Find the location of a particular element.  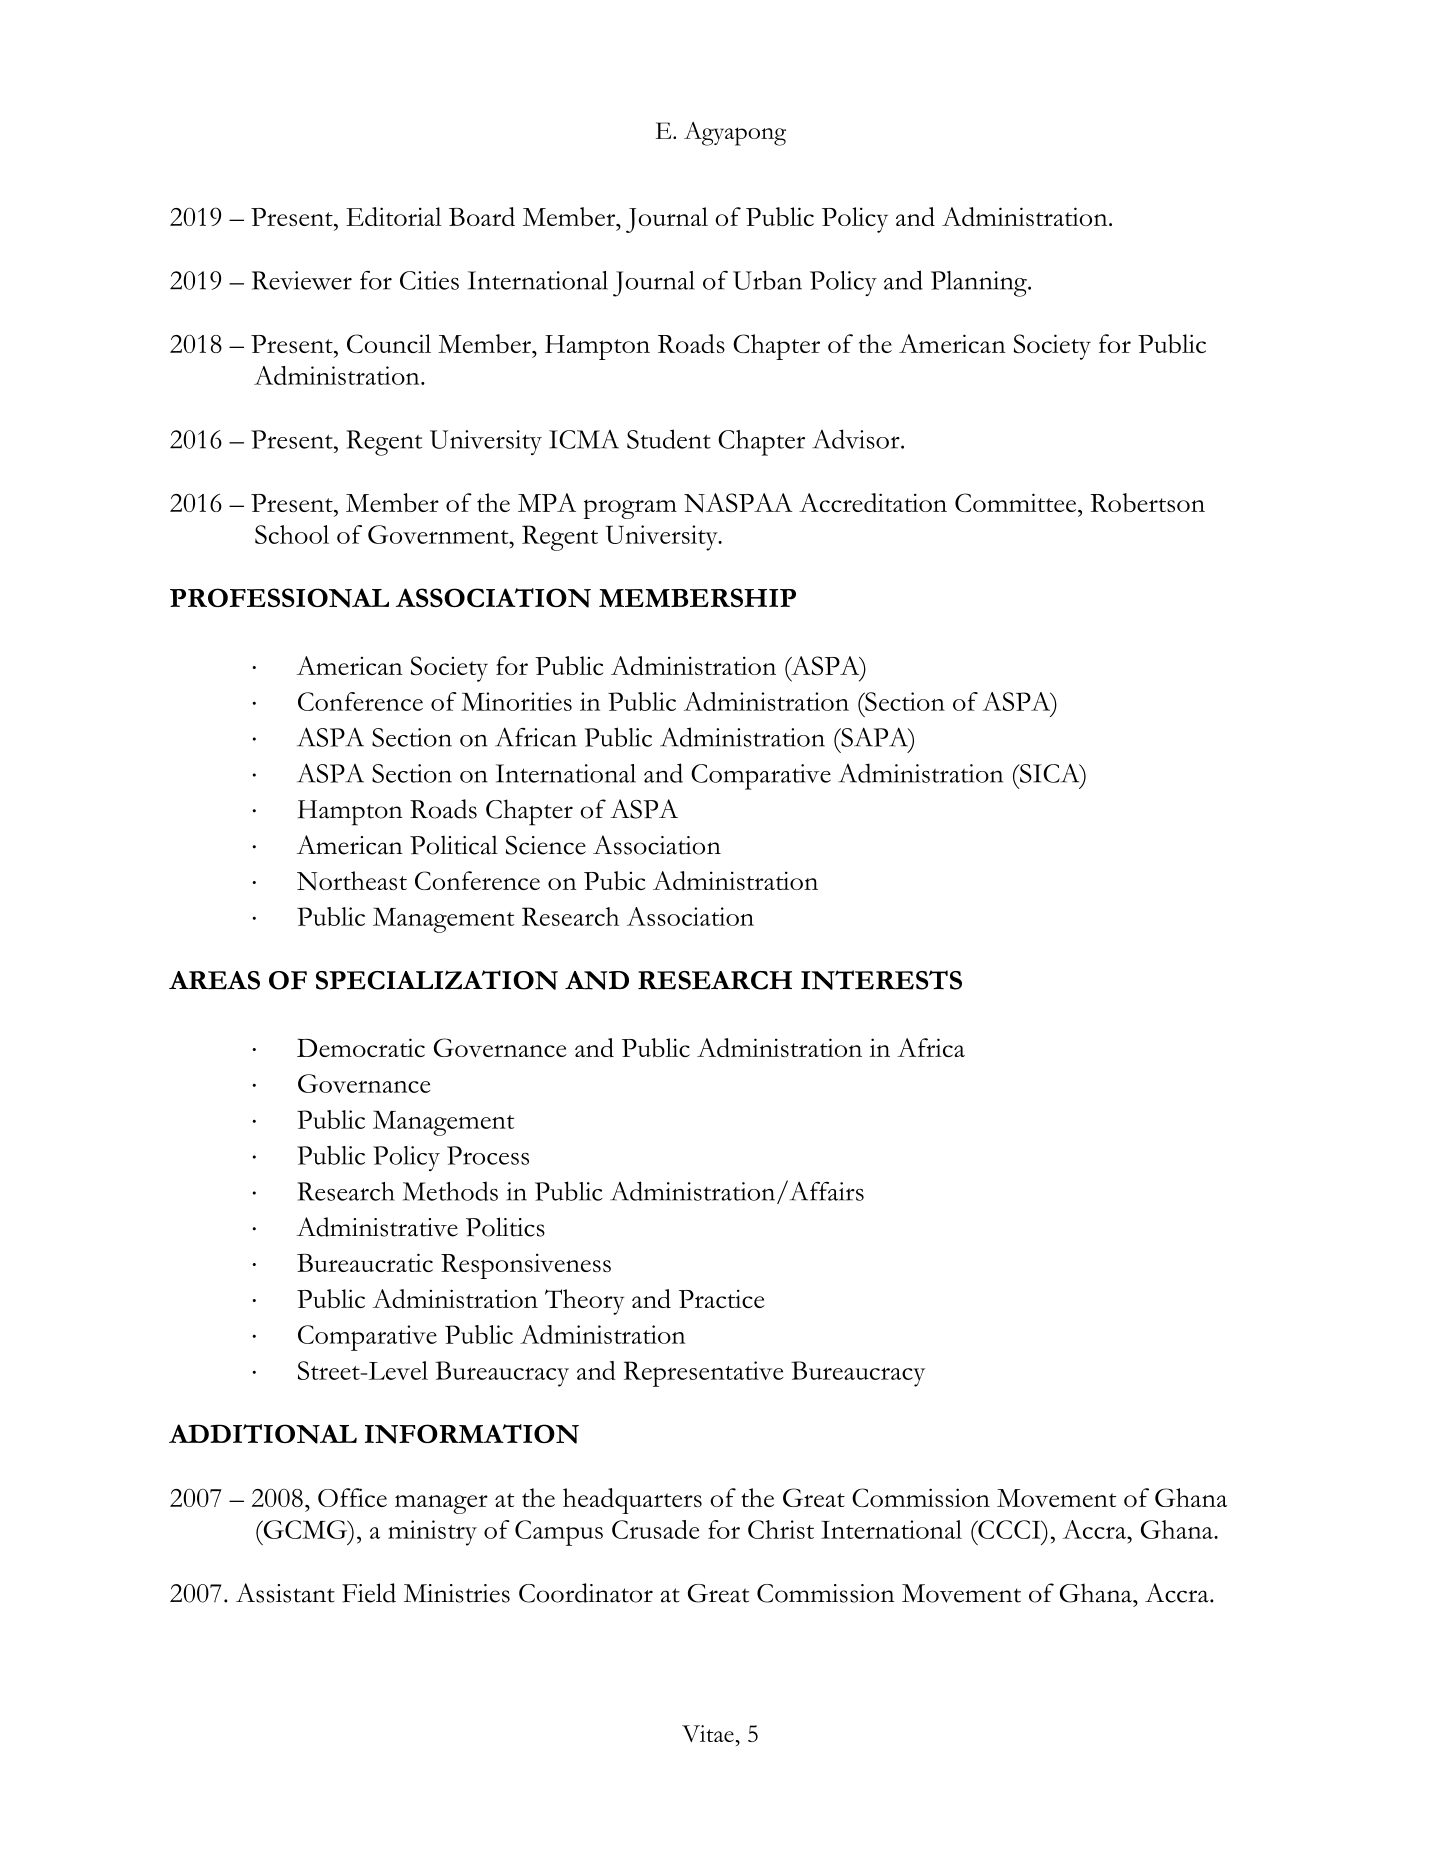

Planning is located at coordinates (980, 284).
